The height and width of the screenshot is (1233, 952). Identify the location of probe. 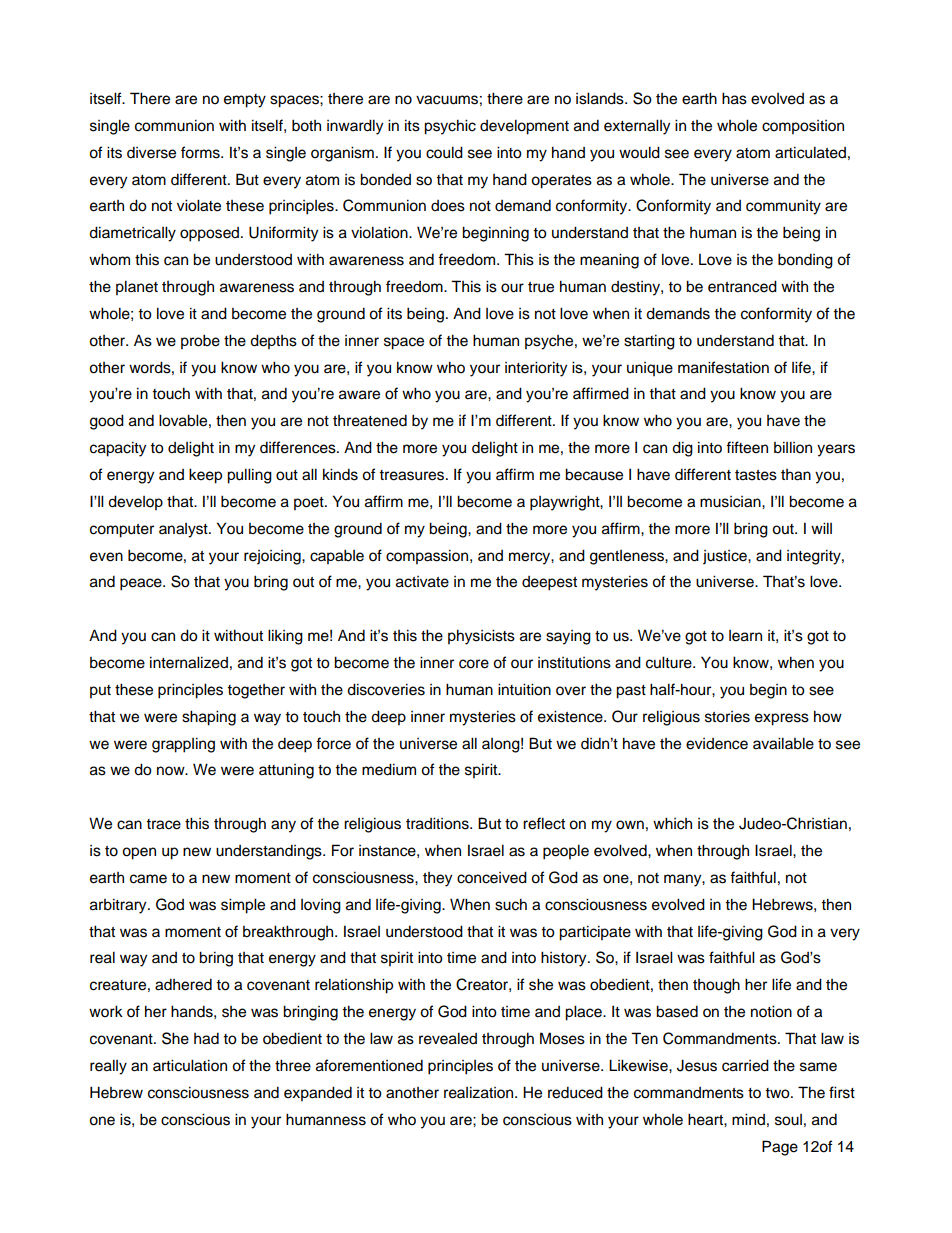
(200, 342).
